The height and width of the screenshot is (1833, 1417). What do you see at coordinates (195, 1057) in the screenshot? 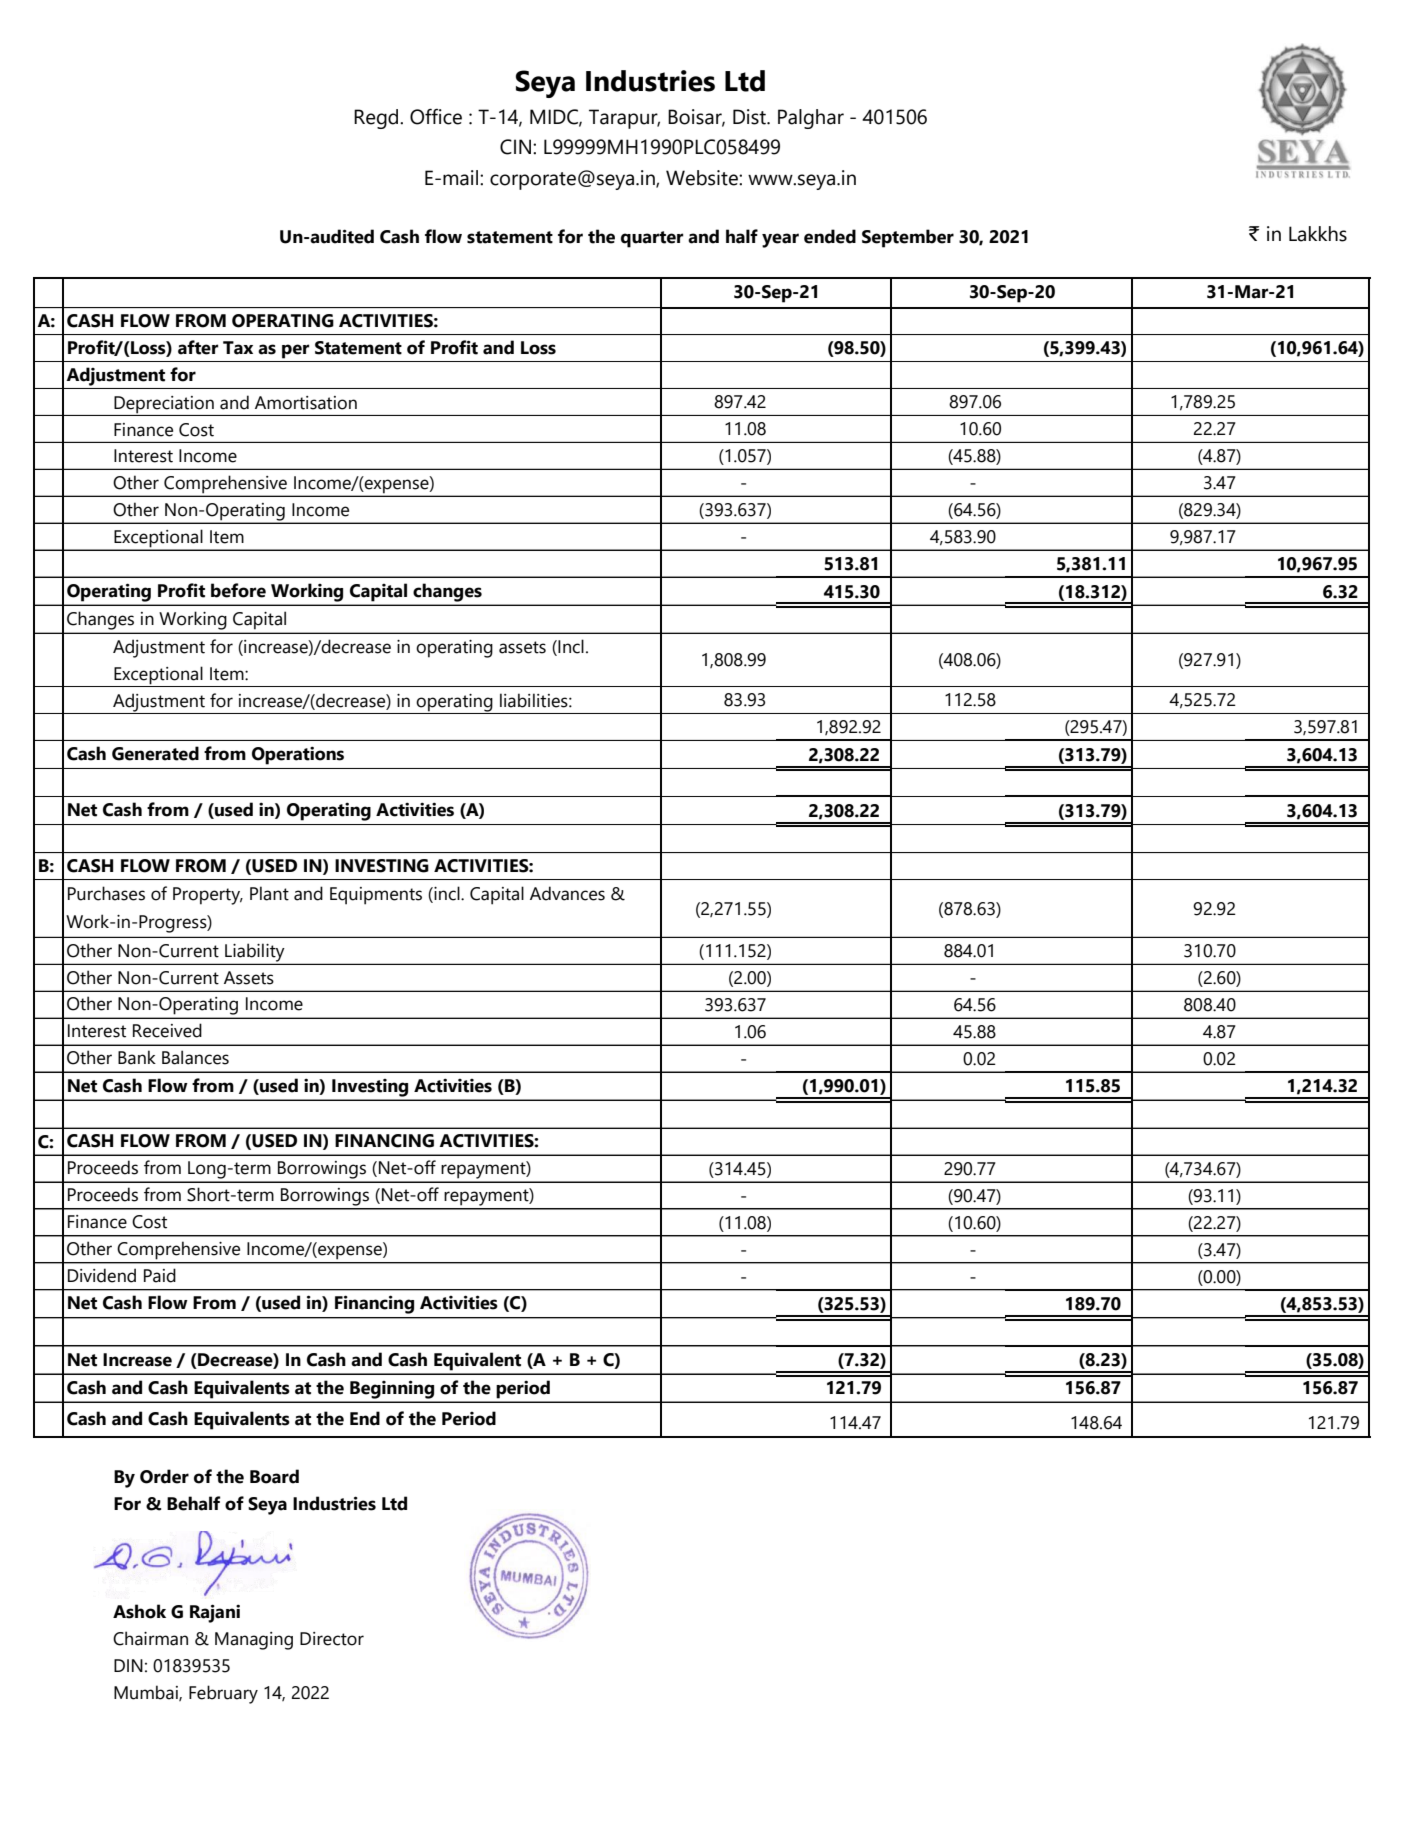
I see `Balances` at bounding box center [195, 1057].
